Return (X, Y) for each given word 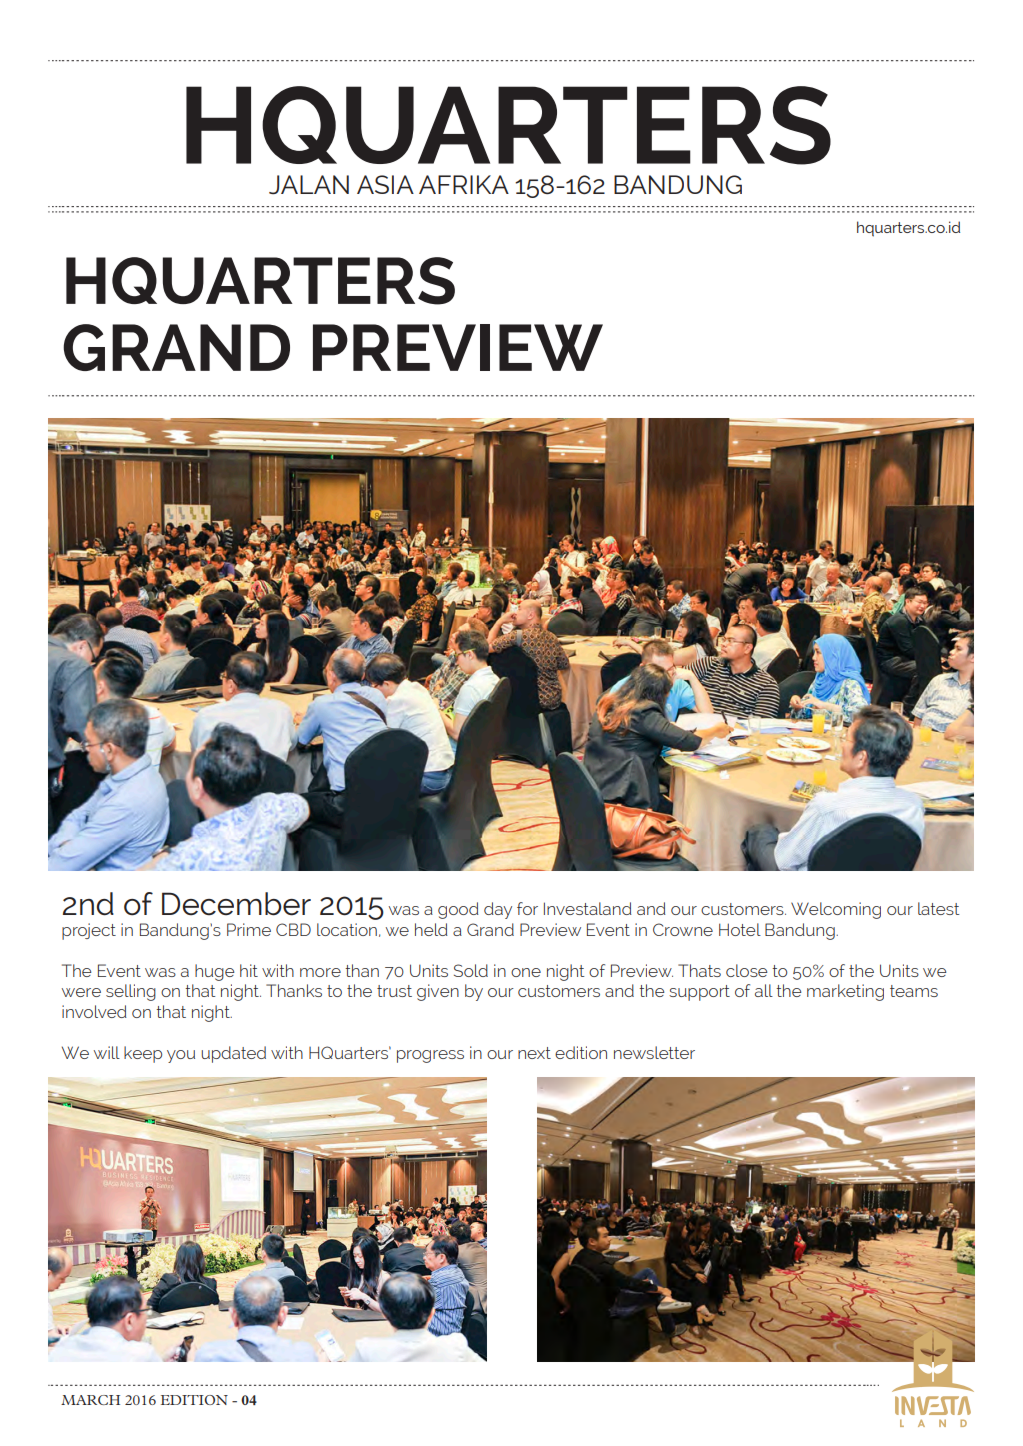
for (527, 908)
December (236, 904)
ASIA (385, 184)
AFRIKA (464, 184)
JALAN (309, 184)
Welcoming (836, 910)
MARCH (90, 1400)
